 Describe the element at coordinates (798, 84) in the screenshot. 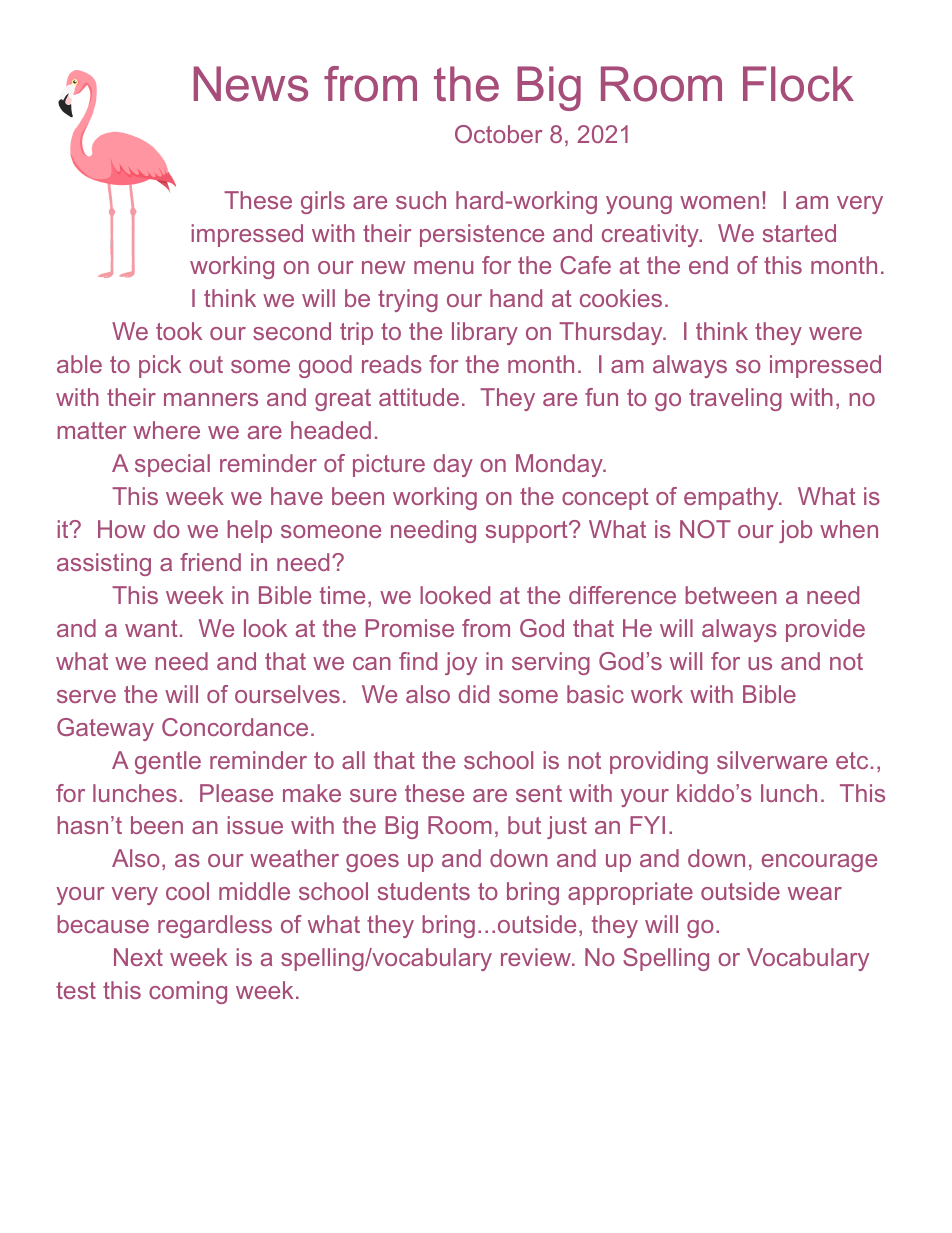

I see `Flock` at that location.
